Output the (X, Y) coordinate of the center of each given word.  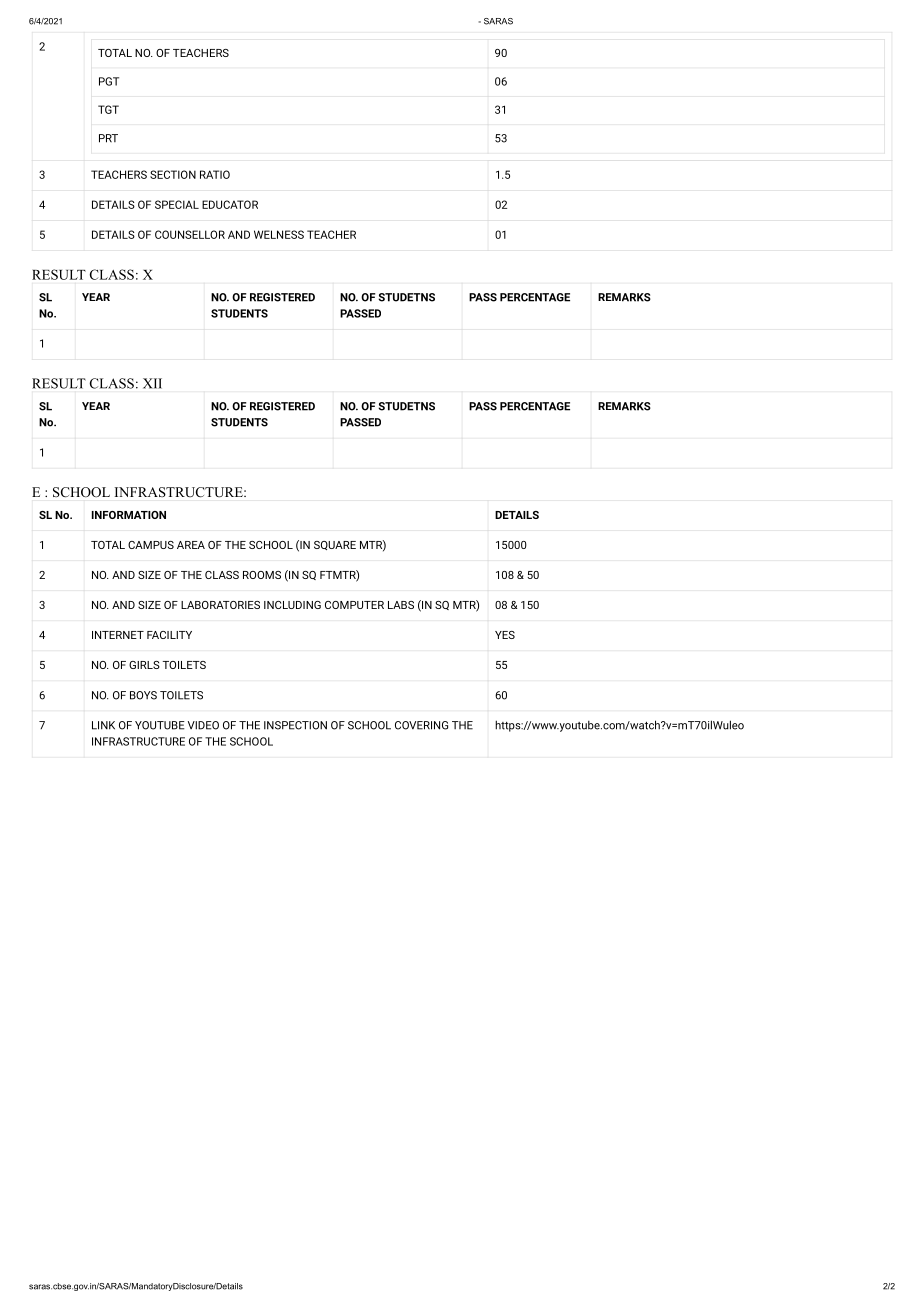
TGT (108, 109)
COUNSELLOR (190, 234)
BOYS (143, 695)
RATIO (215, 174)
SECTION (173, 174)
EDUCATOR (230, 204)
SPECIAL (177, 204)
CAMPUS (151, 545)
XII (152, 383)
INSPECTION (295, 725)
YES (505, 635)
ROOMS (262, 575)
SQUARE (335, 545)
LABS (401, 605)
